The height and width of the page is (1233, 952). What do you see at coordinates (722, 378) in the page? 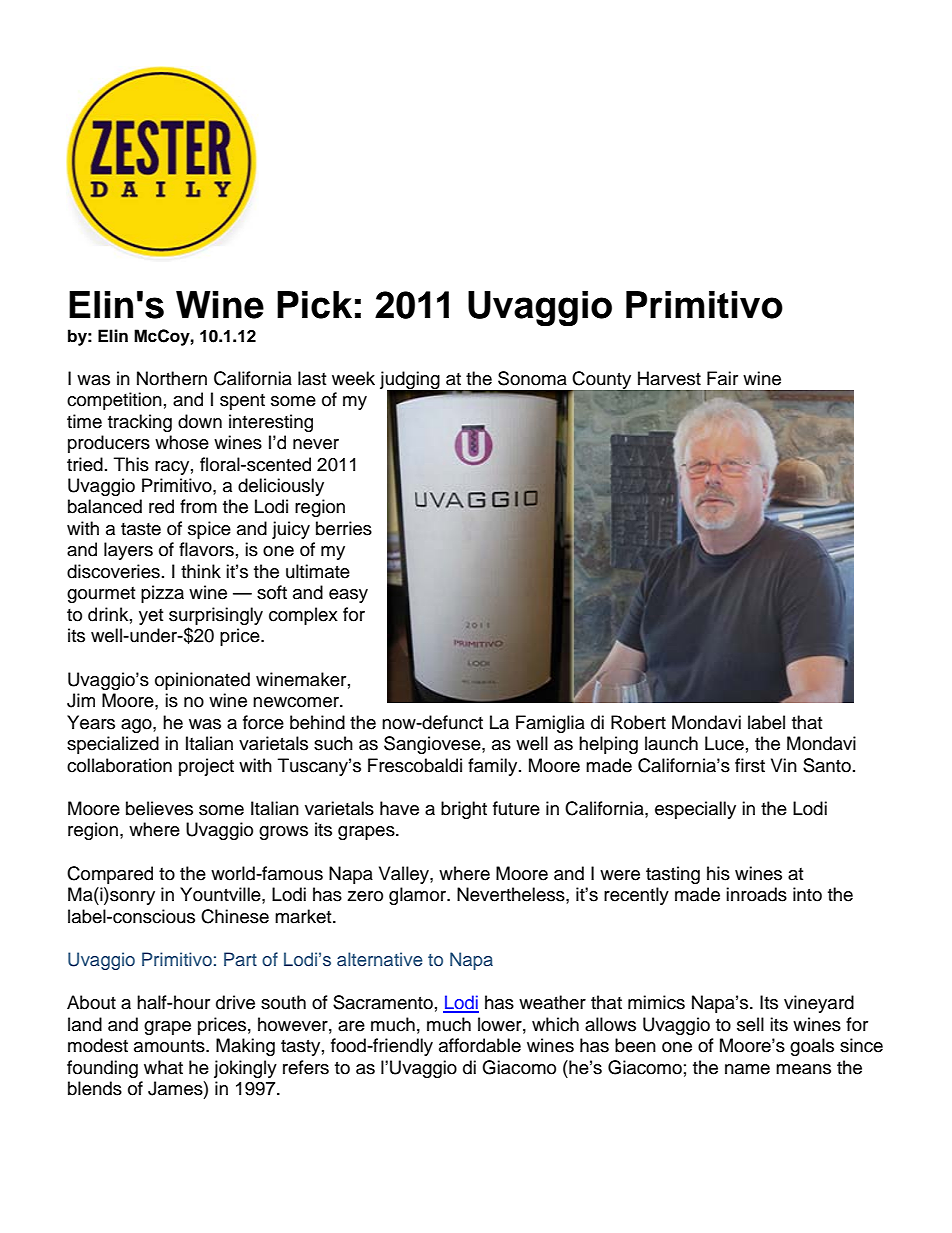
I see `Fair` at bounding box center [722, 378].
